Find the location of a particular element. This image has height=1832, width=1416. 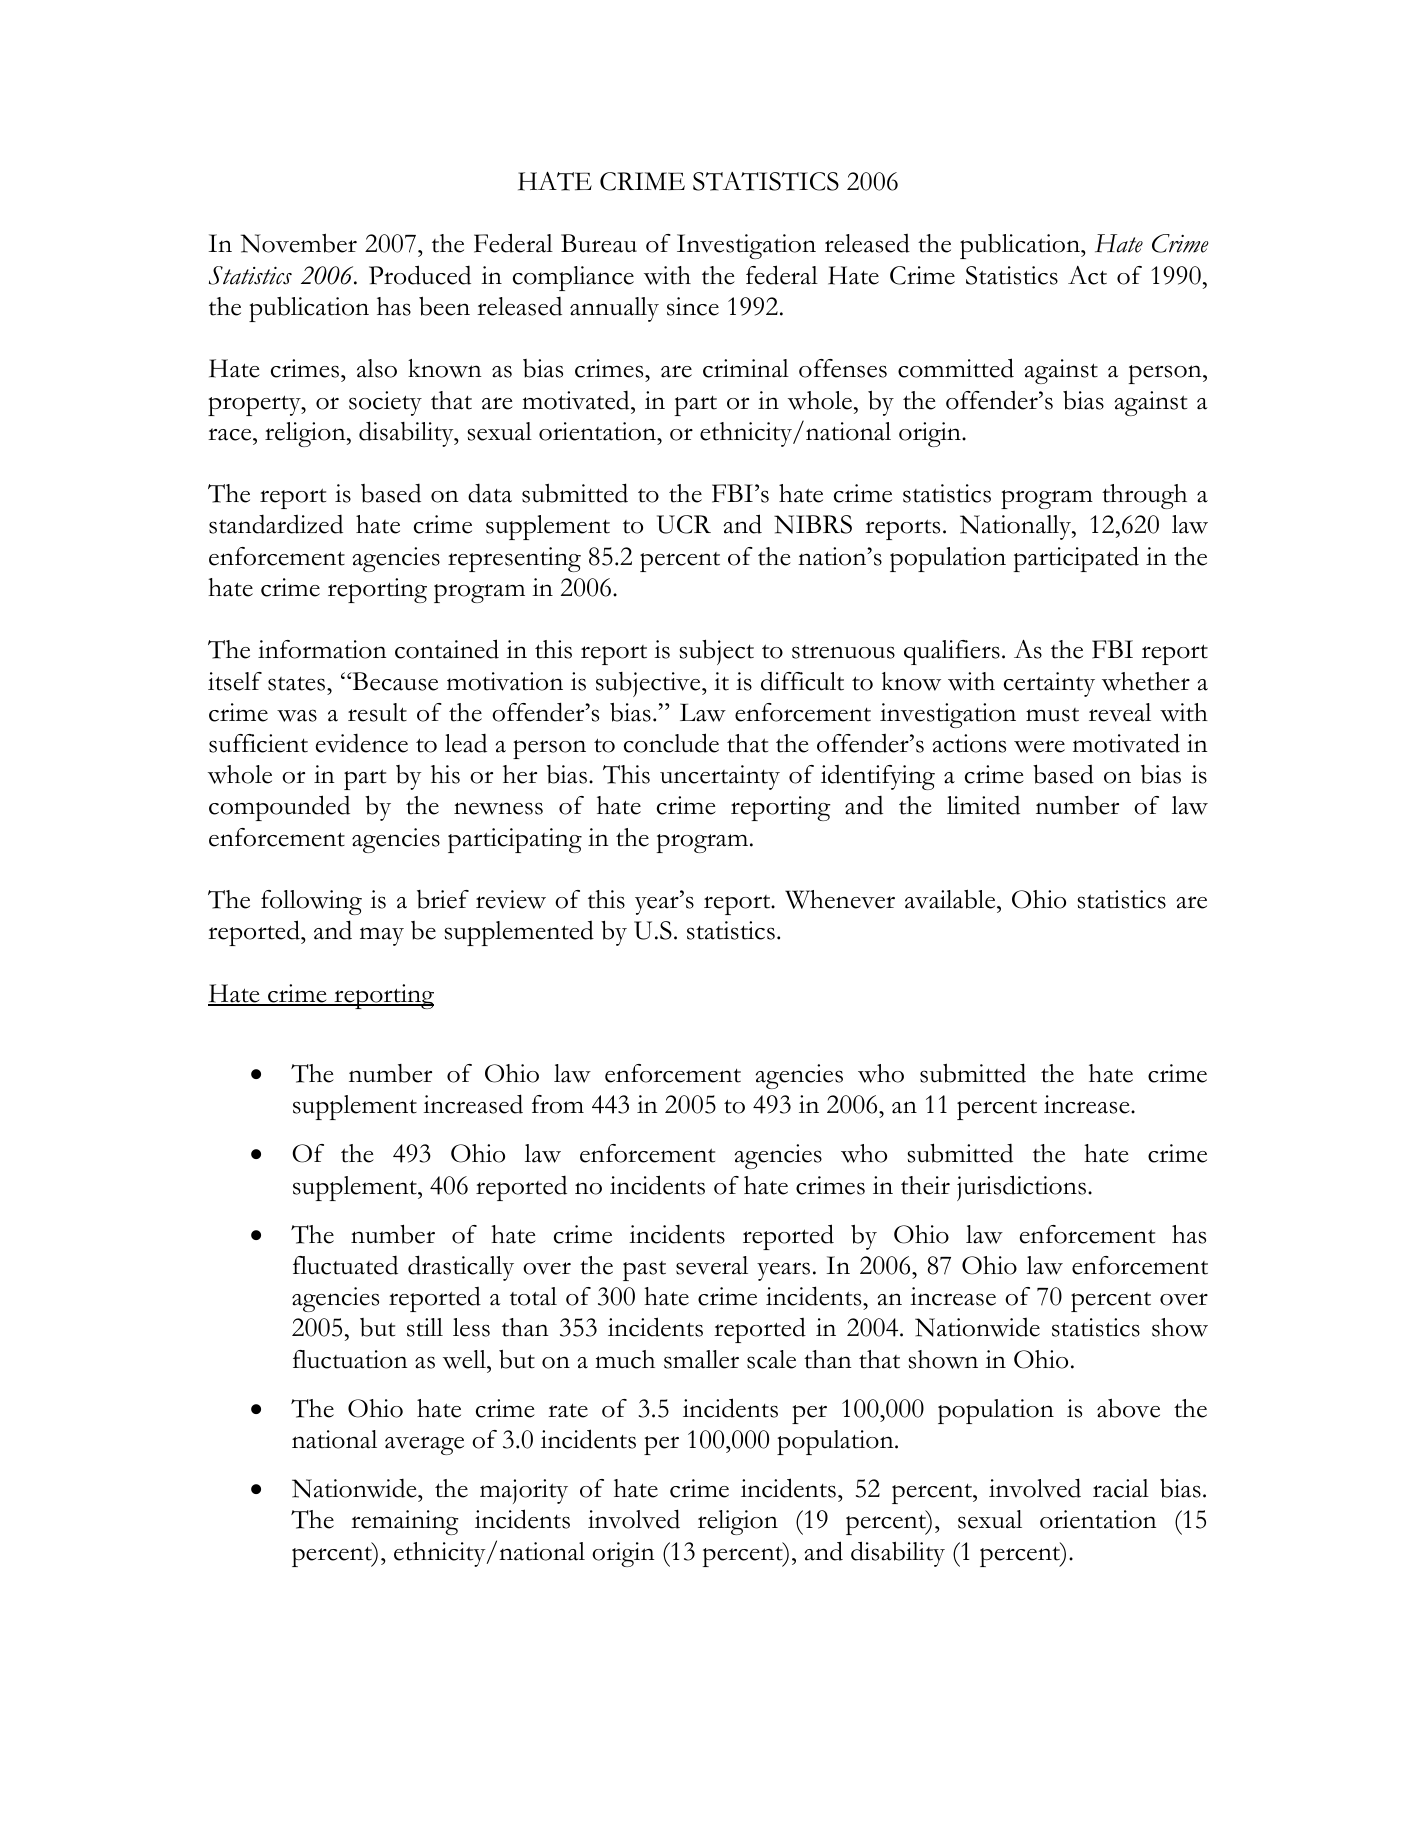

information is located at coordinates (322, 649).
